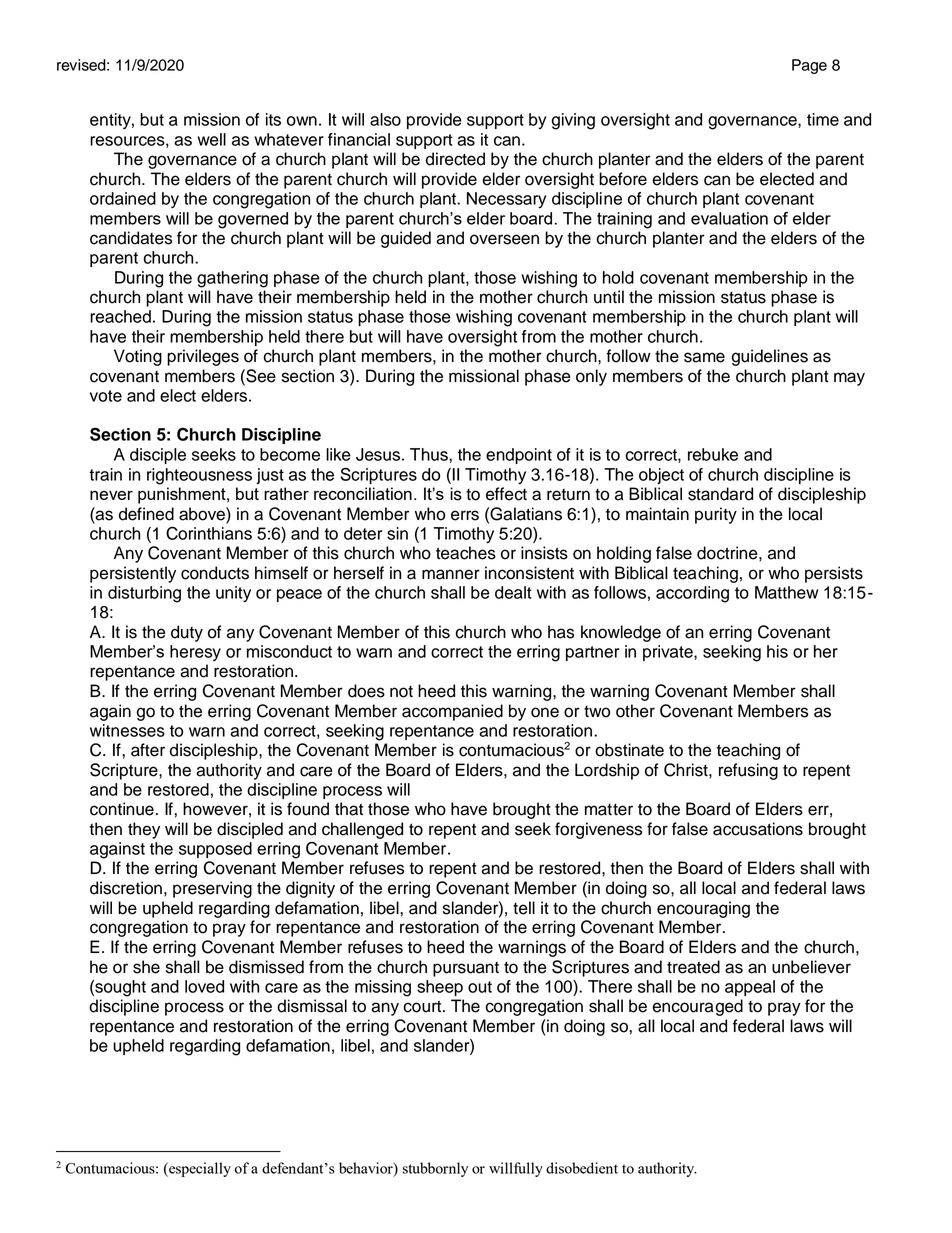 Image resolution: width=952 pixels, height=1233 pixels. Describe the element at coordinates (809, 66) in the screenshot. I see `Page` at that location.
